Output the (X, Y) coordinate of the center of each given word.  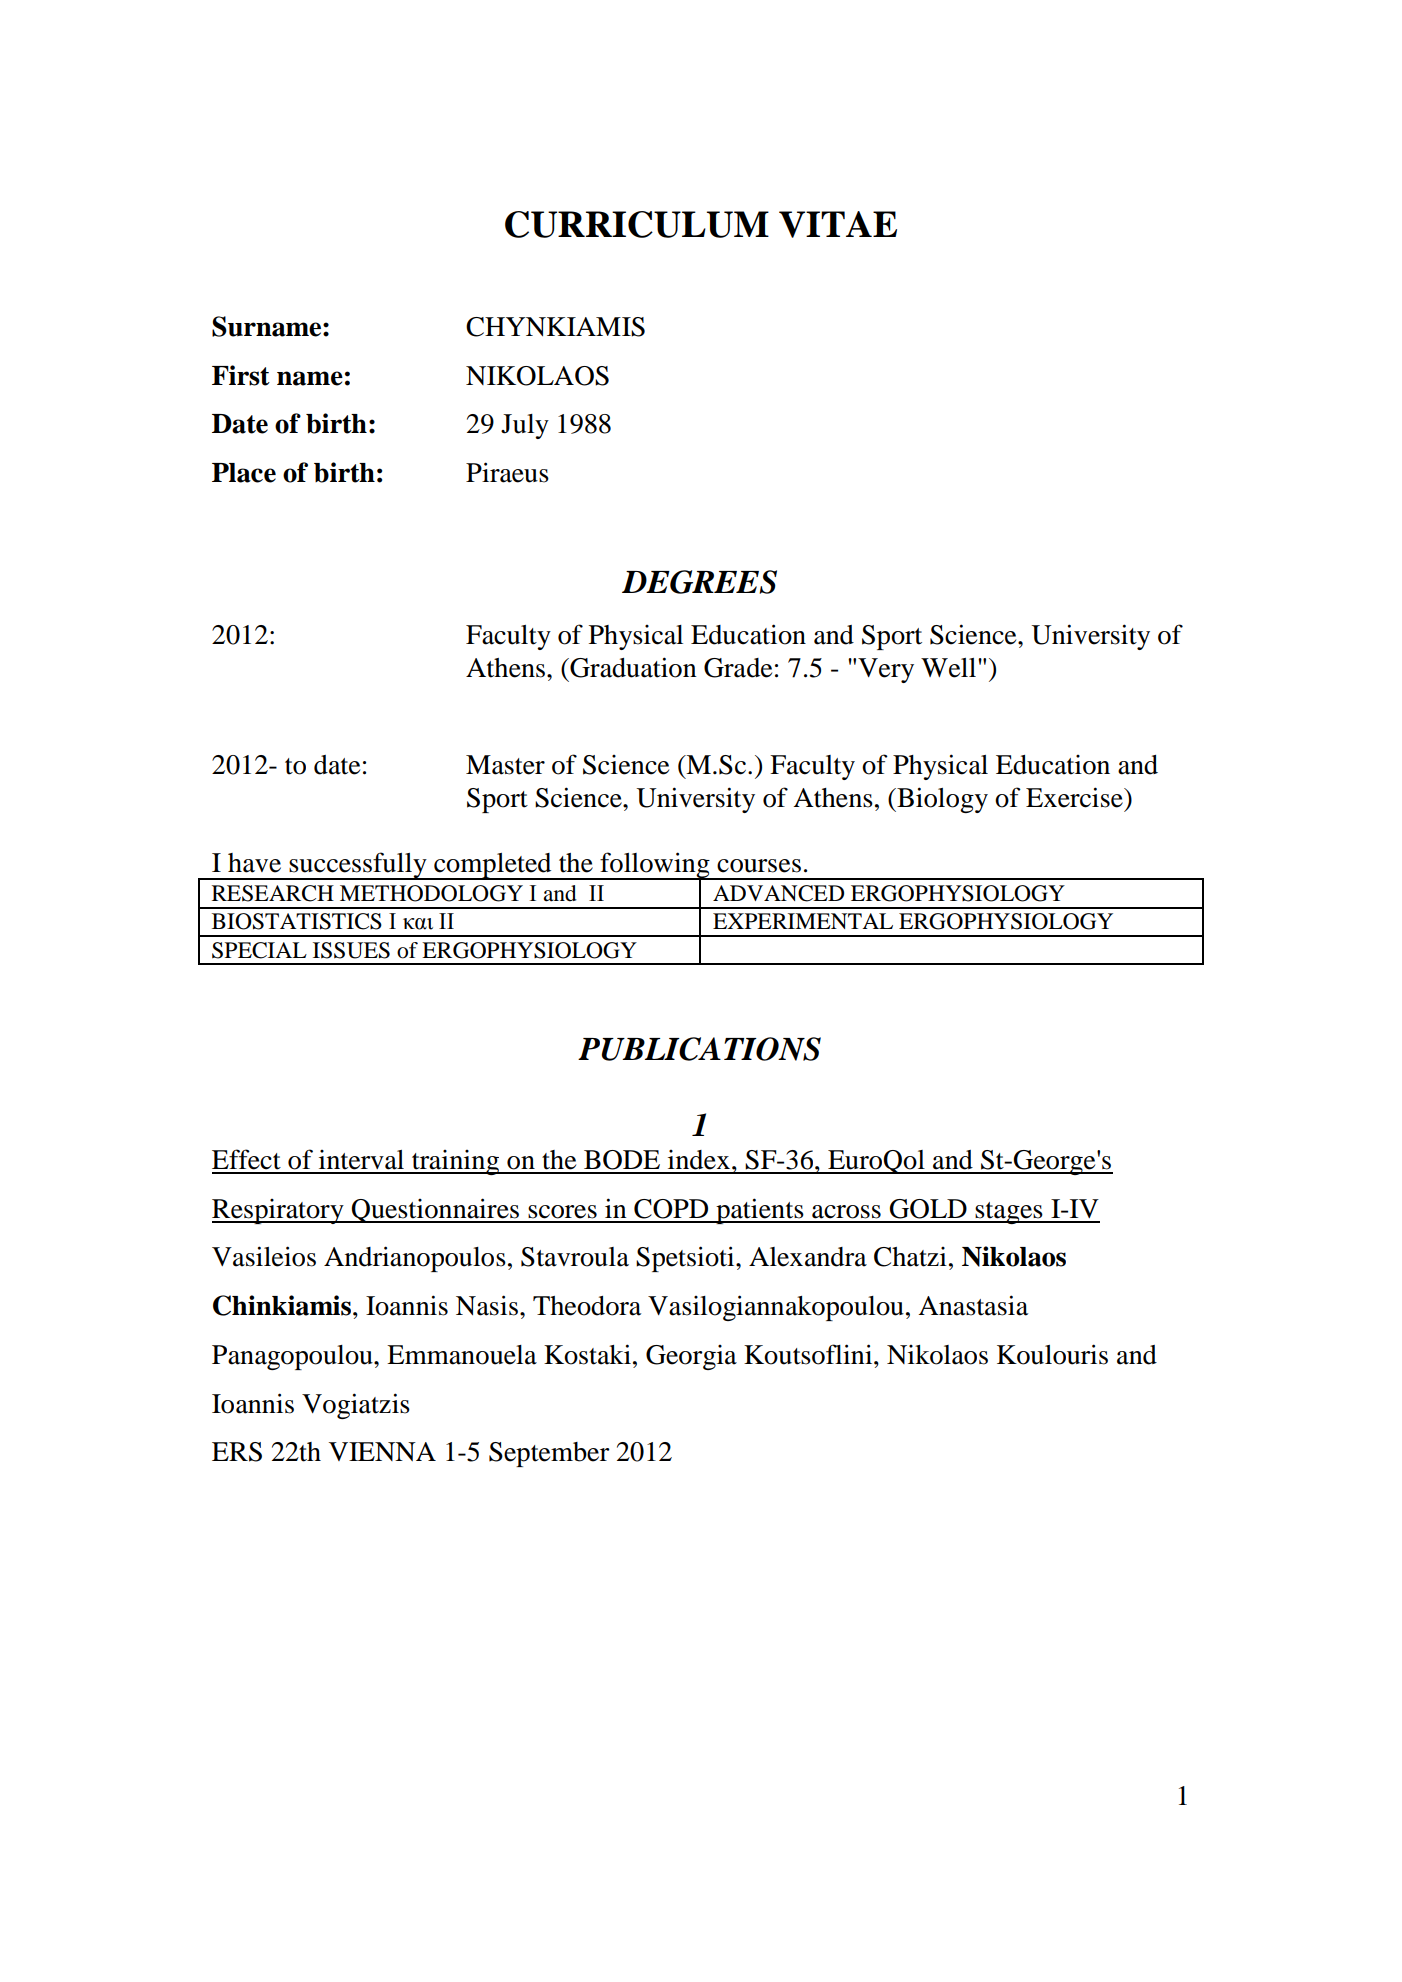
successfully (358, 866)
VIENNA (382, 1451)
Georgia (691, 1357)
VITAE (838, 224)
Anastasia (973, 1305)
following (655, 866)
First (241, 375)
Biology (941, 800)
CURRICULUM (637, 224)
